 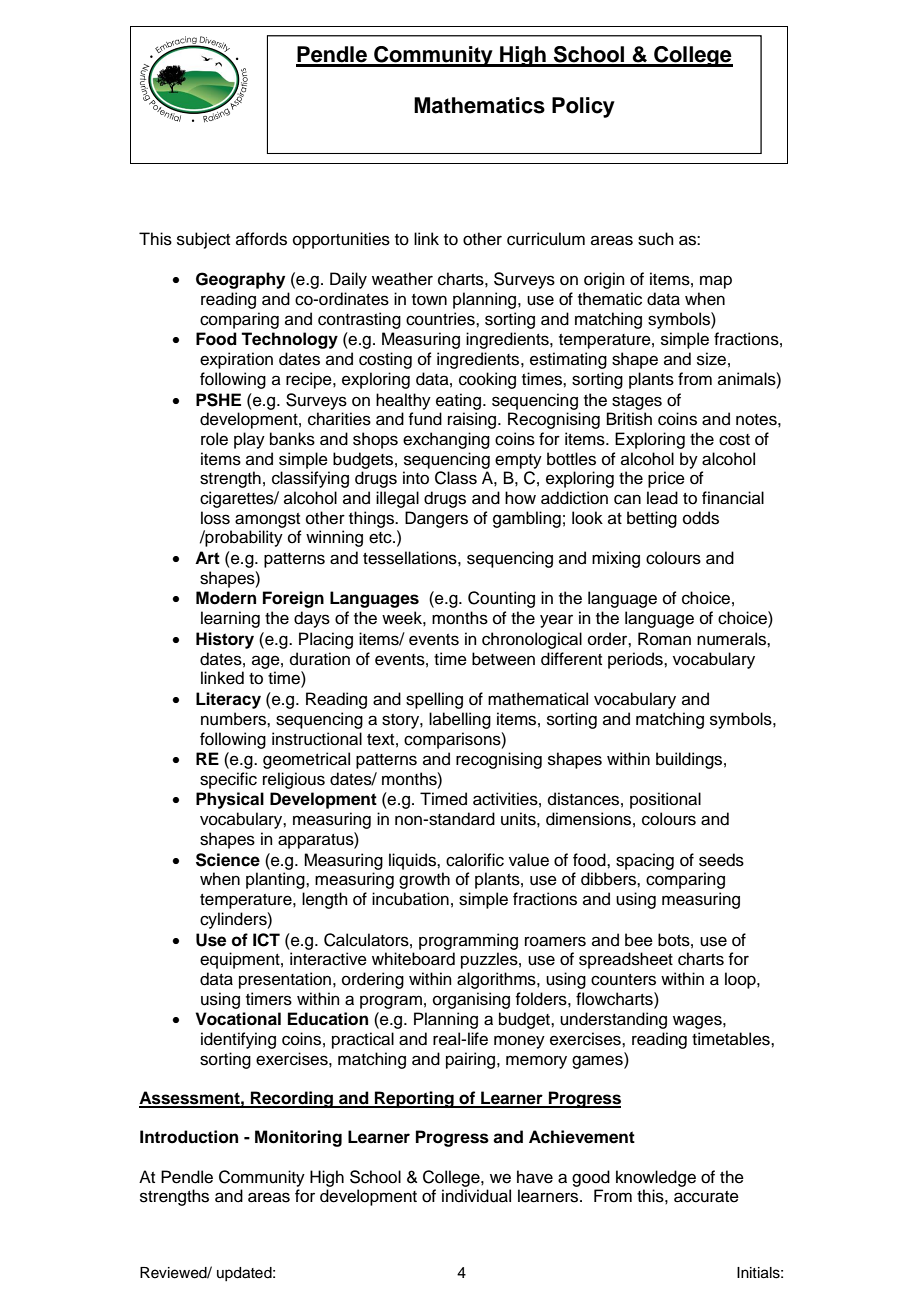 I want to click on Physical, so click(x=230, y=800).
